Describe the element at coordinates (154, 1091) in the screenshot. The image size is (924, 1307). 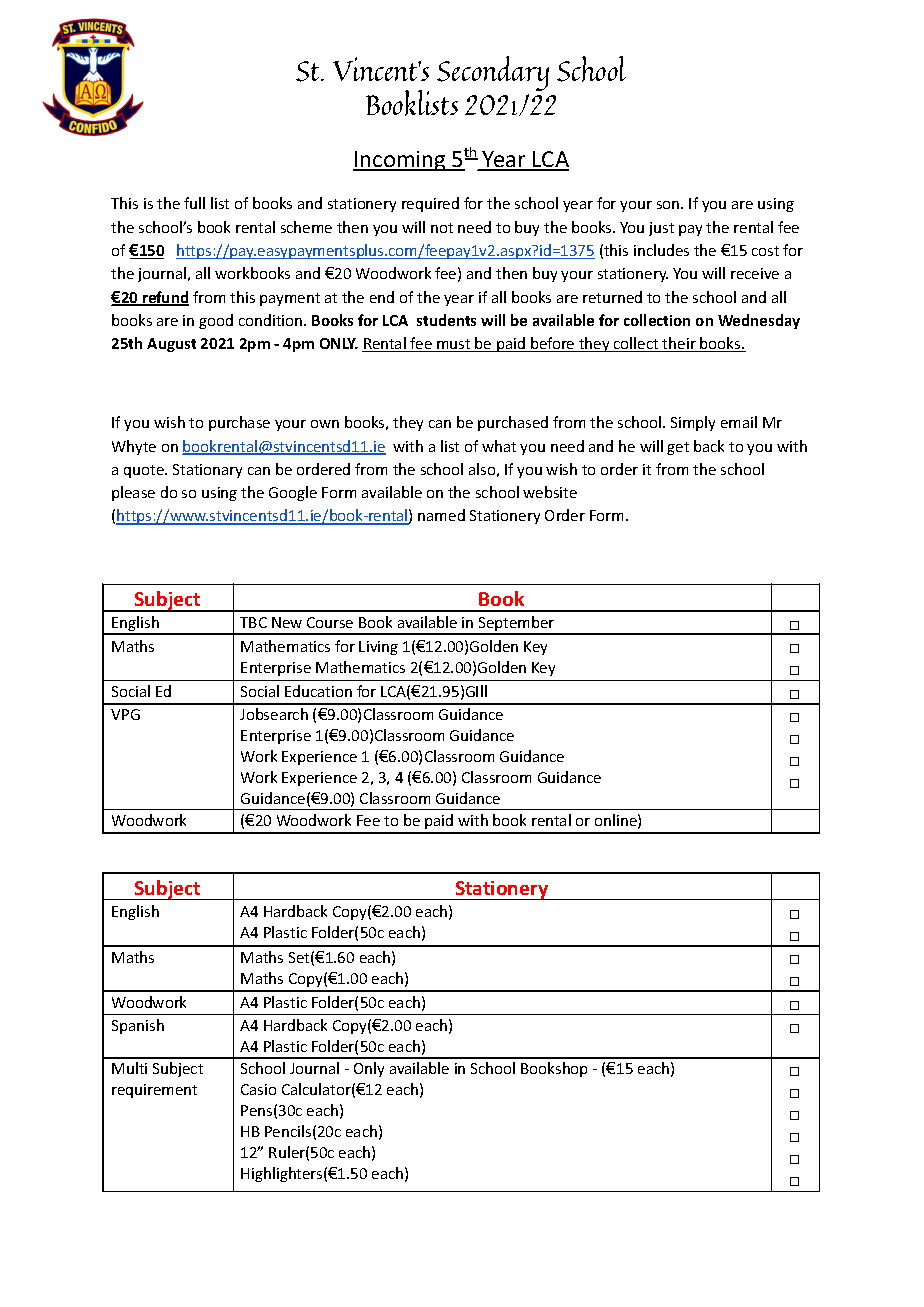
I see `requirement` at that location.
